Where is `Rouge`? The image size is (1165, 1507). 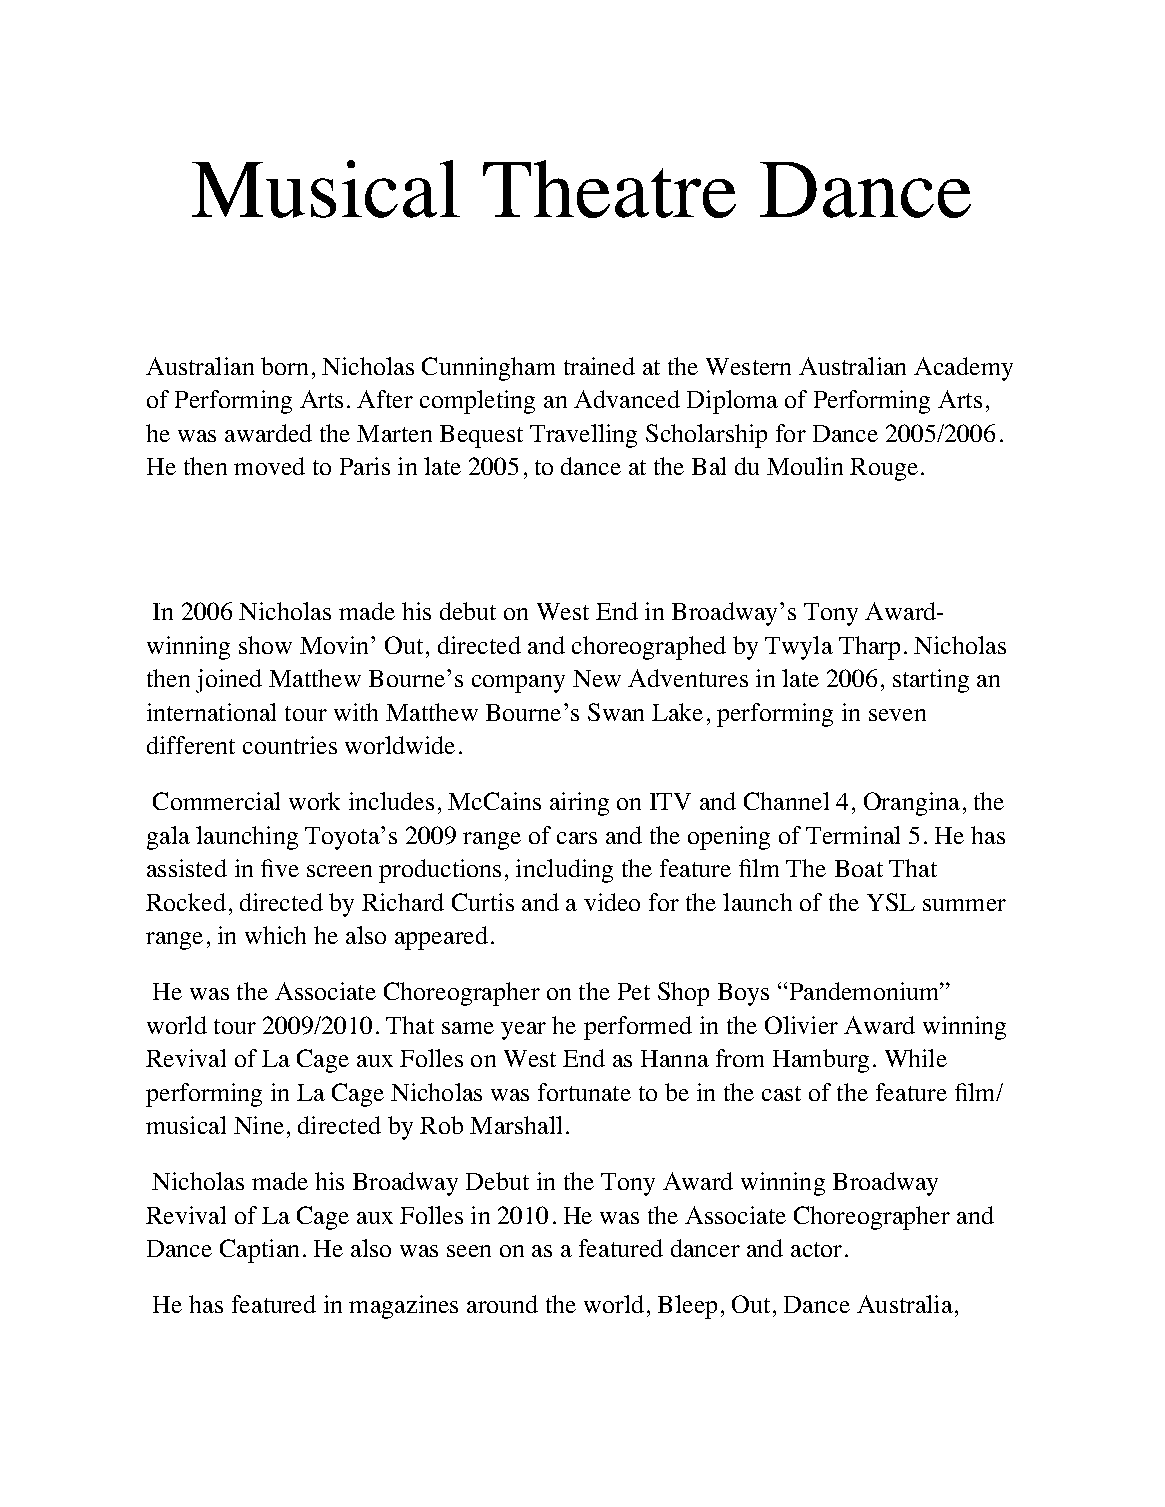
Rouge is located at coordinates (884, 469).
